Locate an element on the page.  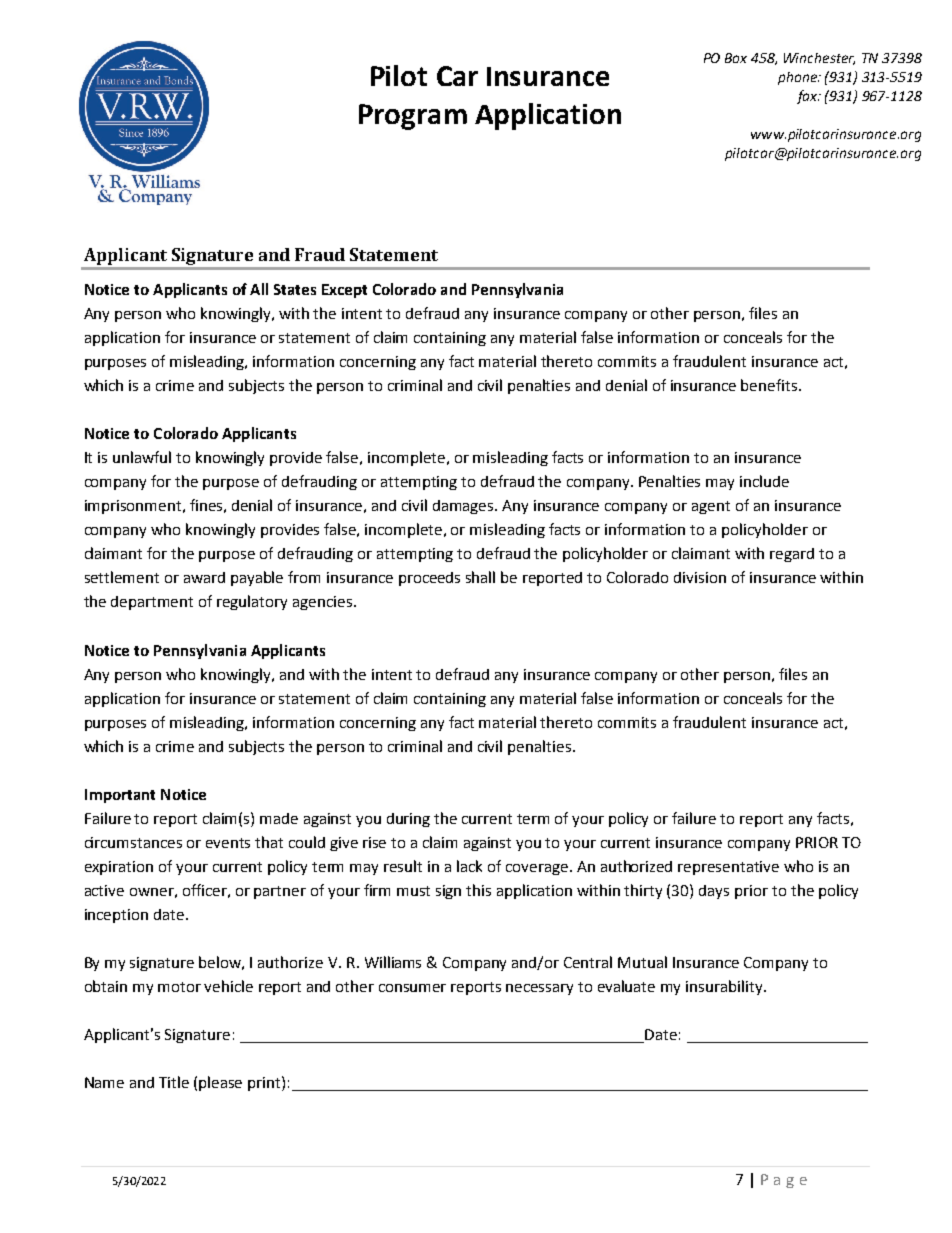
representative is located at coordinates (728, 868).
